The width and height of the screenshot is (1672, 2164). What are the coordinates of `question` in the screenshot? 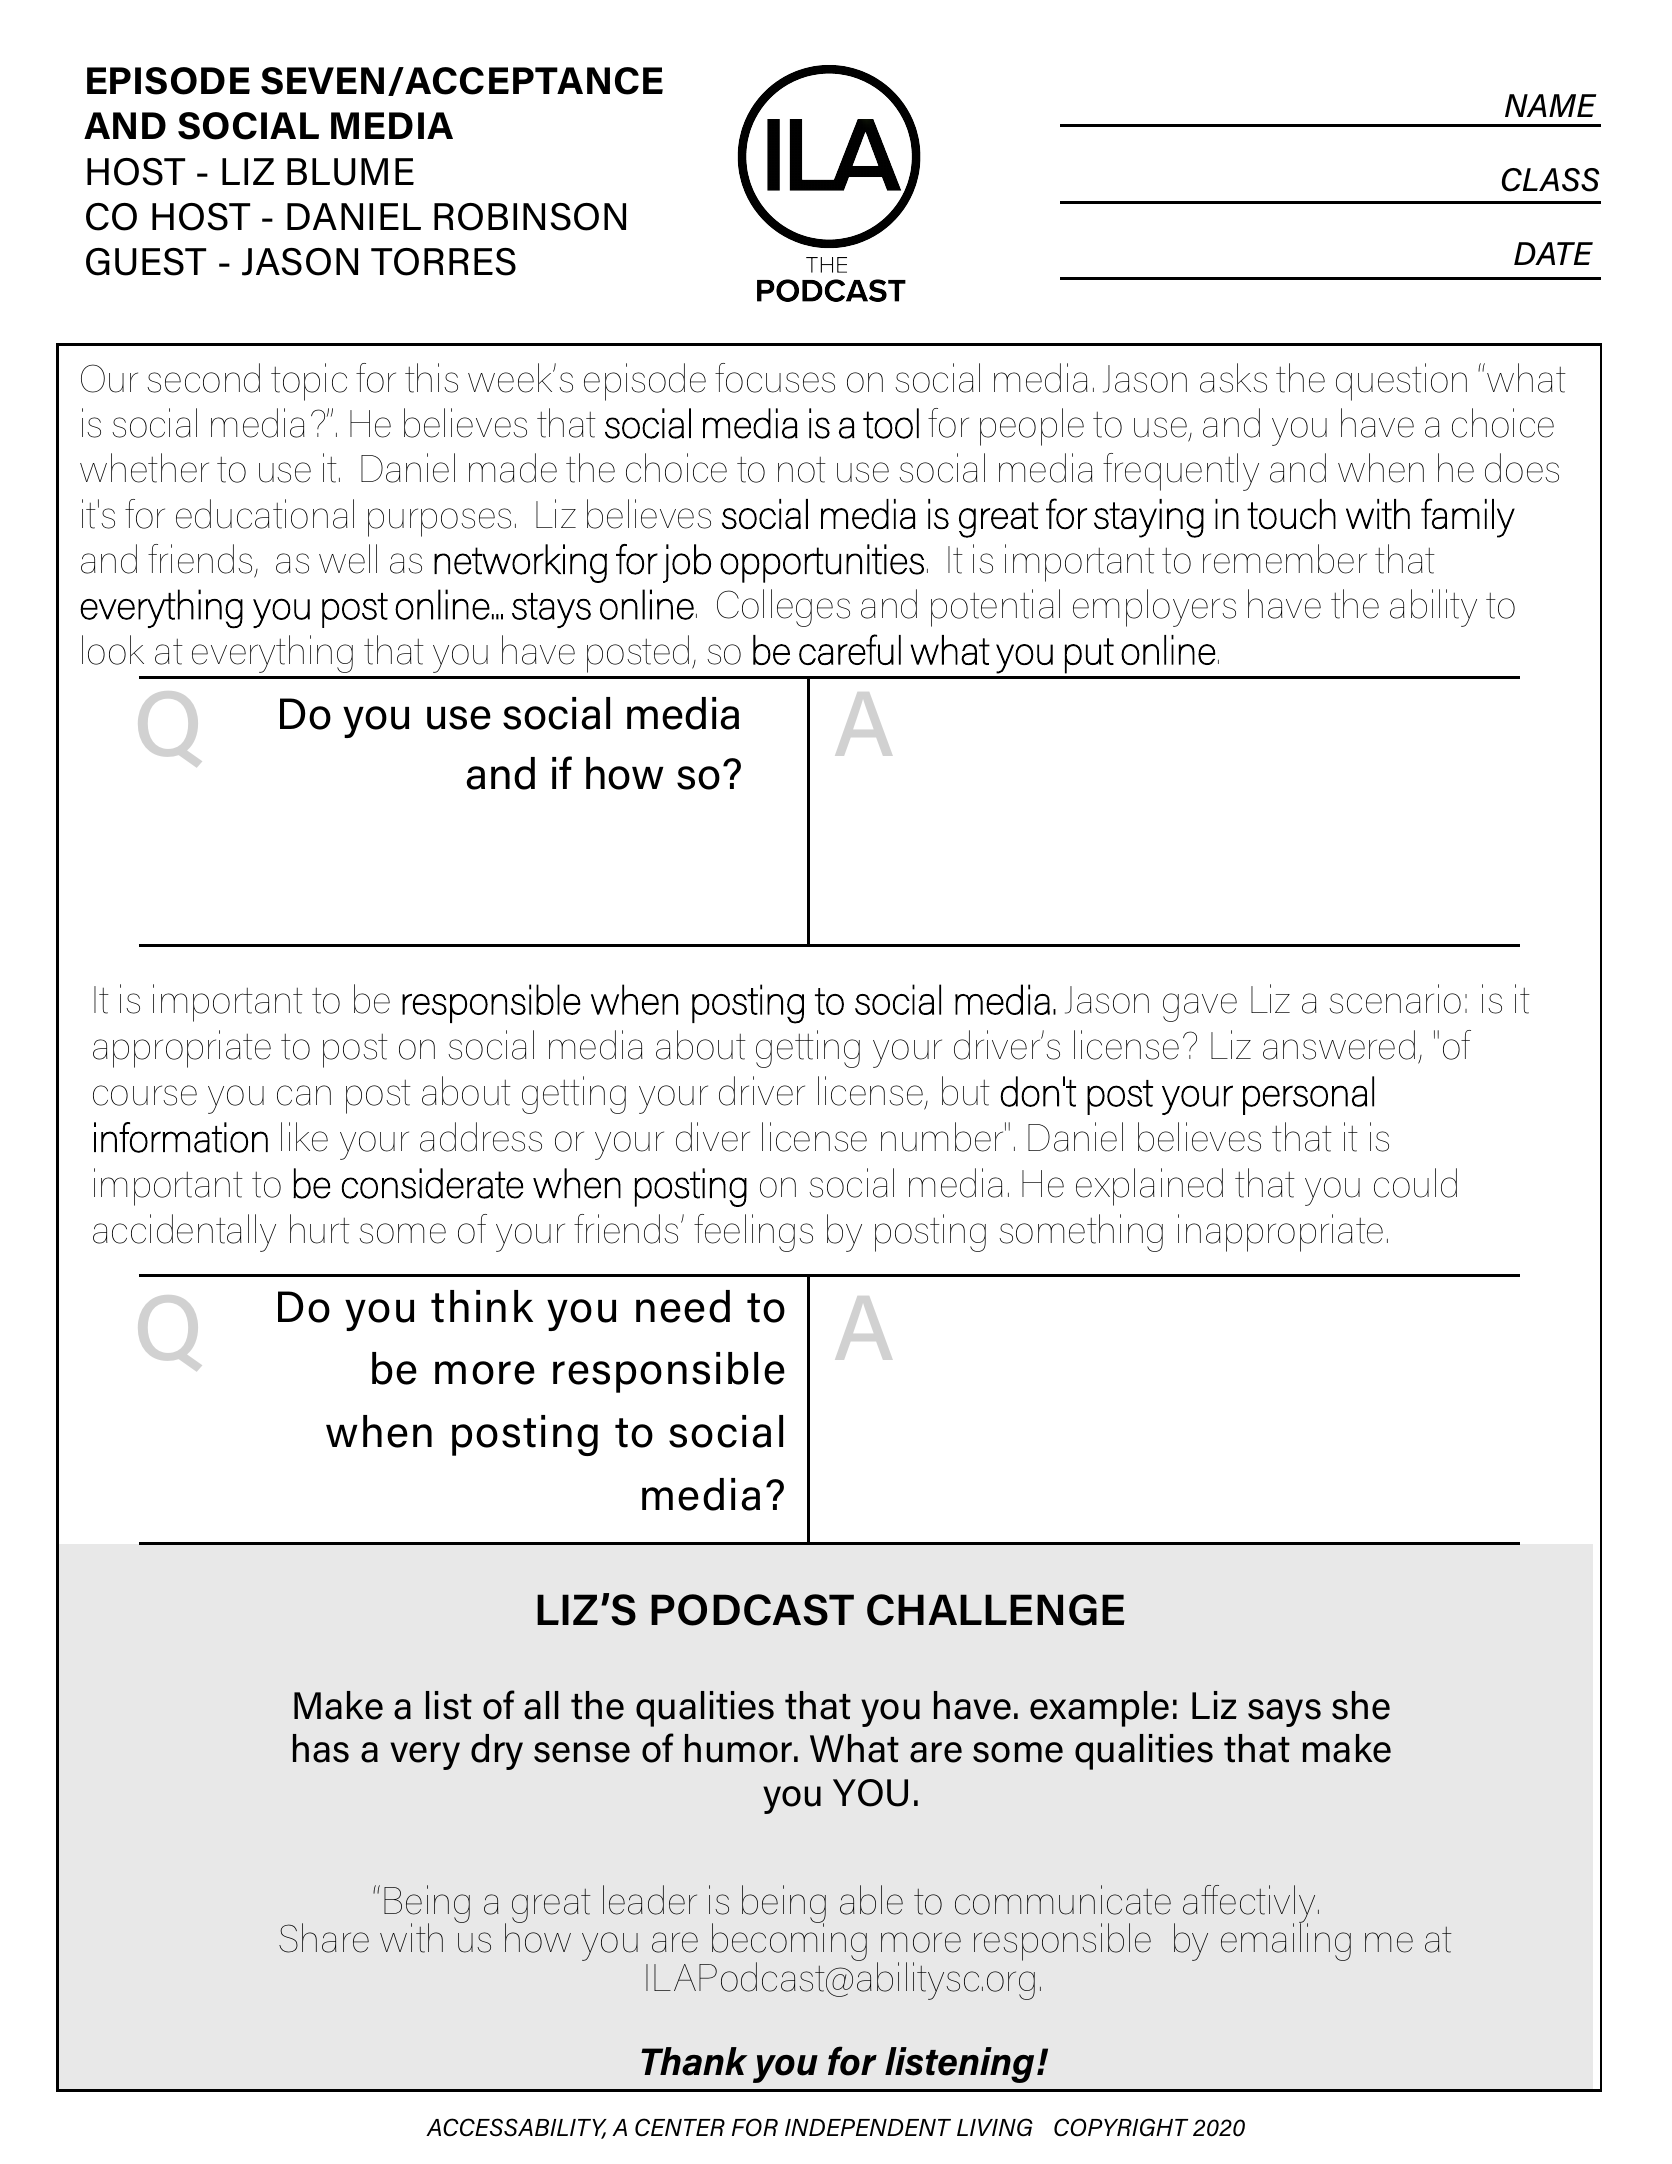 It's located at (1401, 382).
